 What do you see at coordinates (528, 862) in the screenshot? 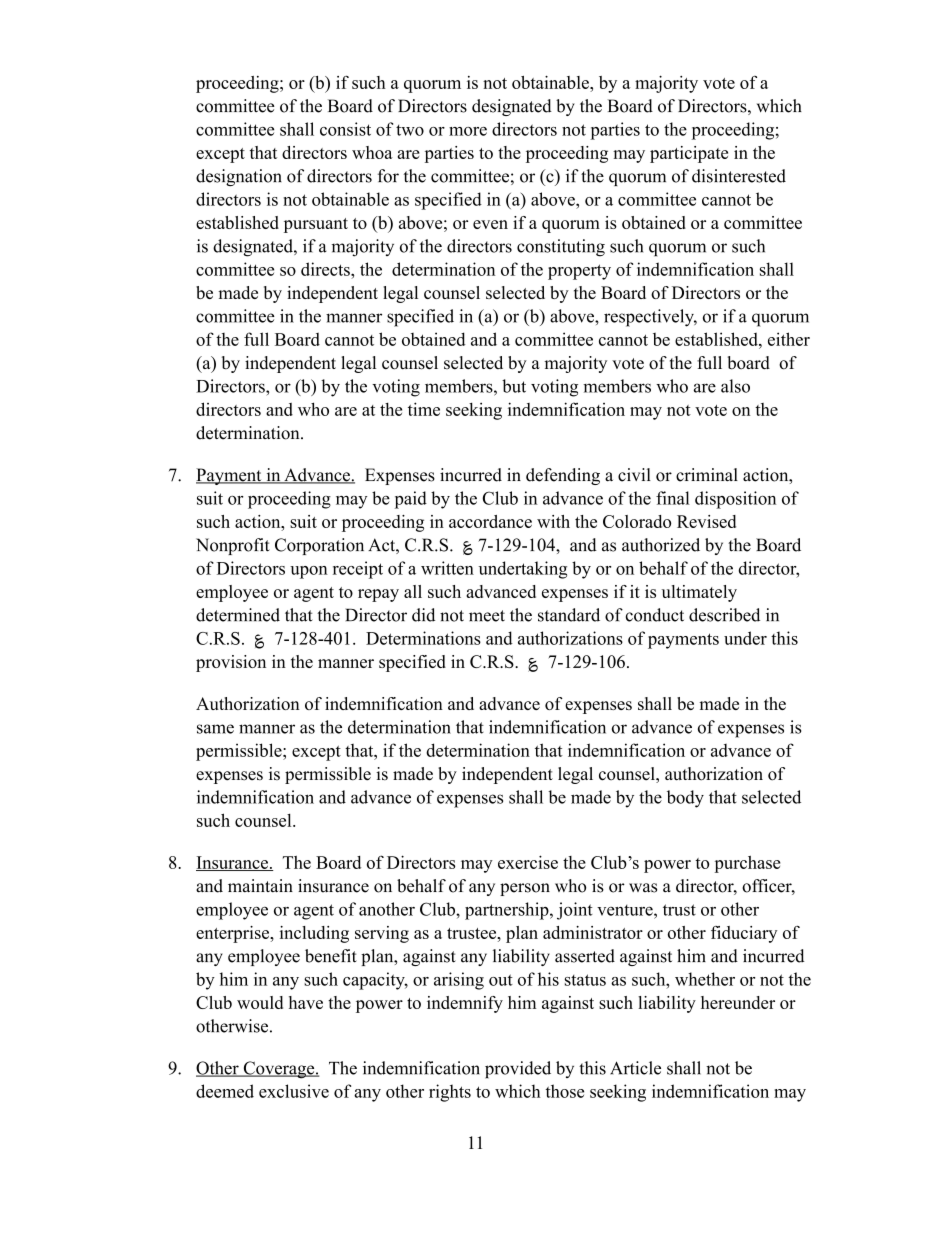
I see `exercise` at bounding box center [528, 862].
